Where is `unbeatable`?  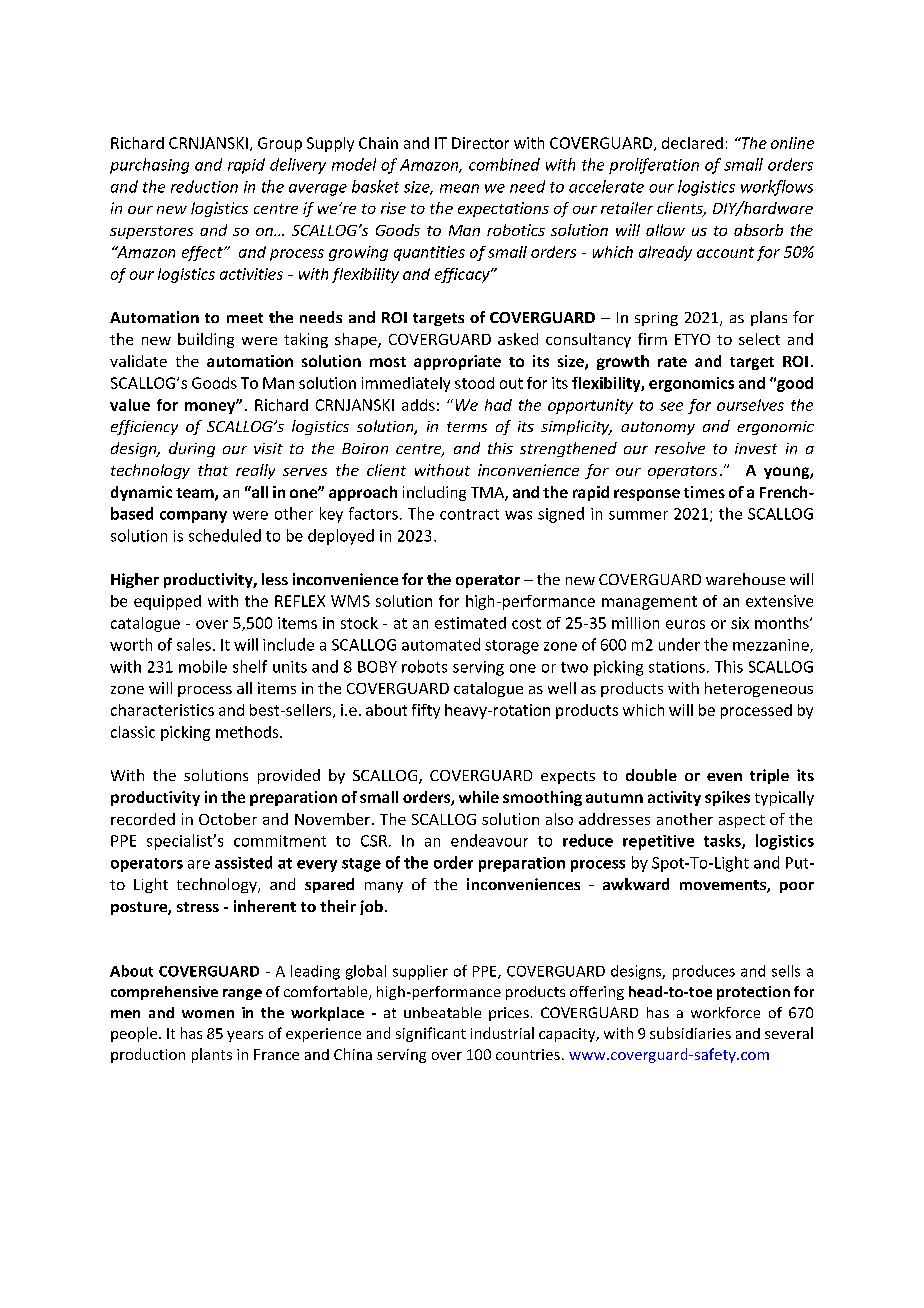 unbeatable is located at coordinates (442, 1012).
